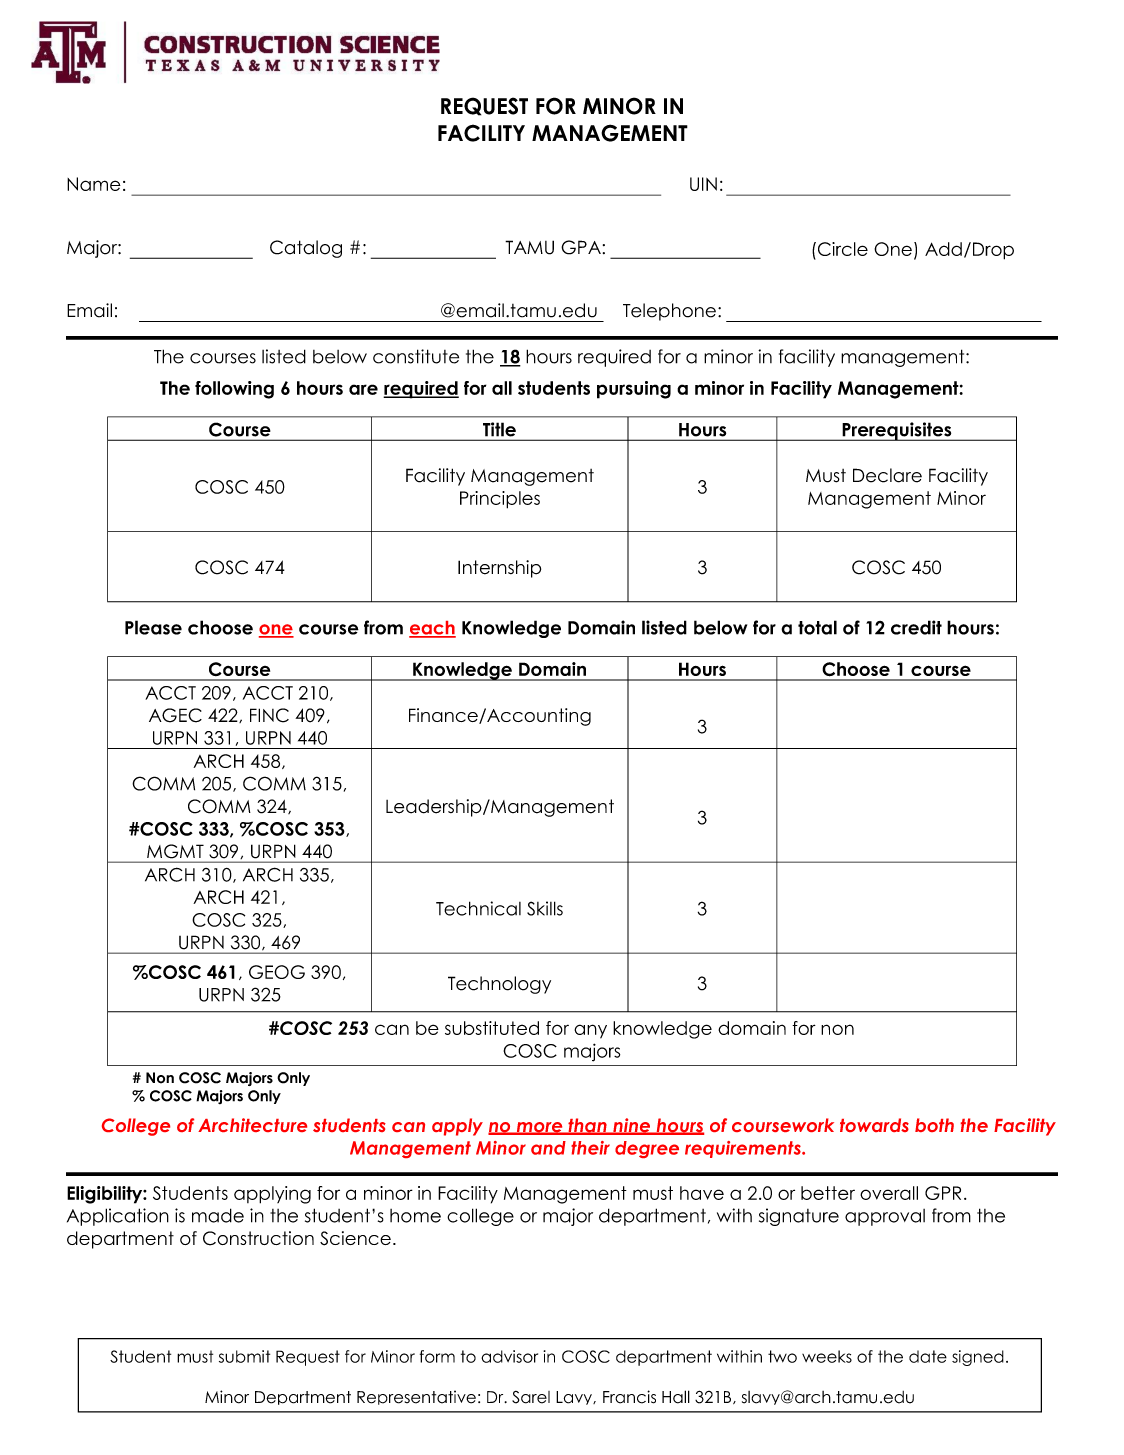  I want to click on Circle, so click(841, 249).
